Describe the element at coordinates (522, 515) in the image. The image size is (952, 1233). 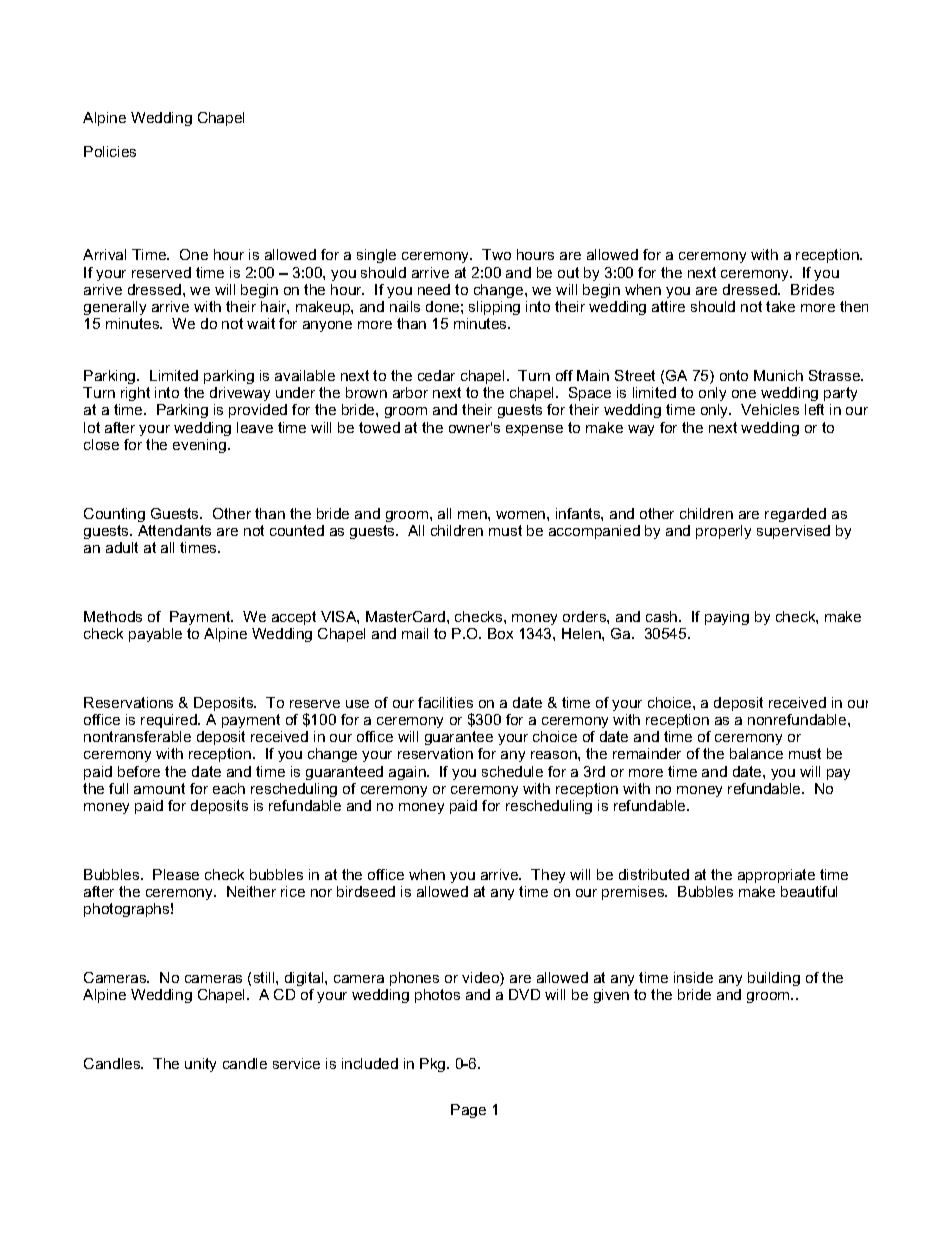
I see `women` at that location.
